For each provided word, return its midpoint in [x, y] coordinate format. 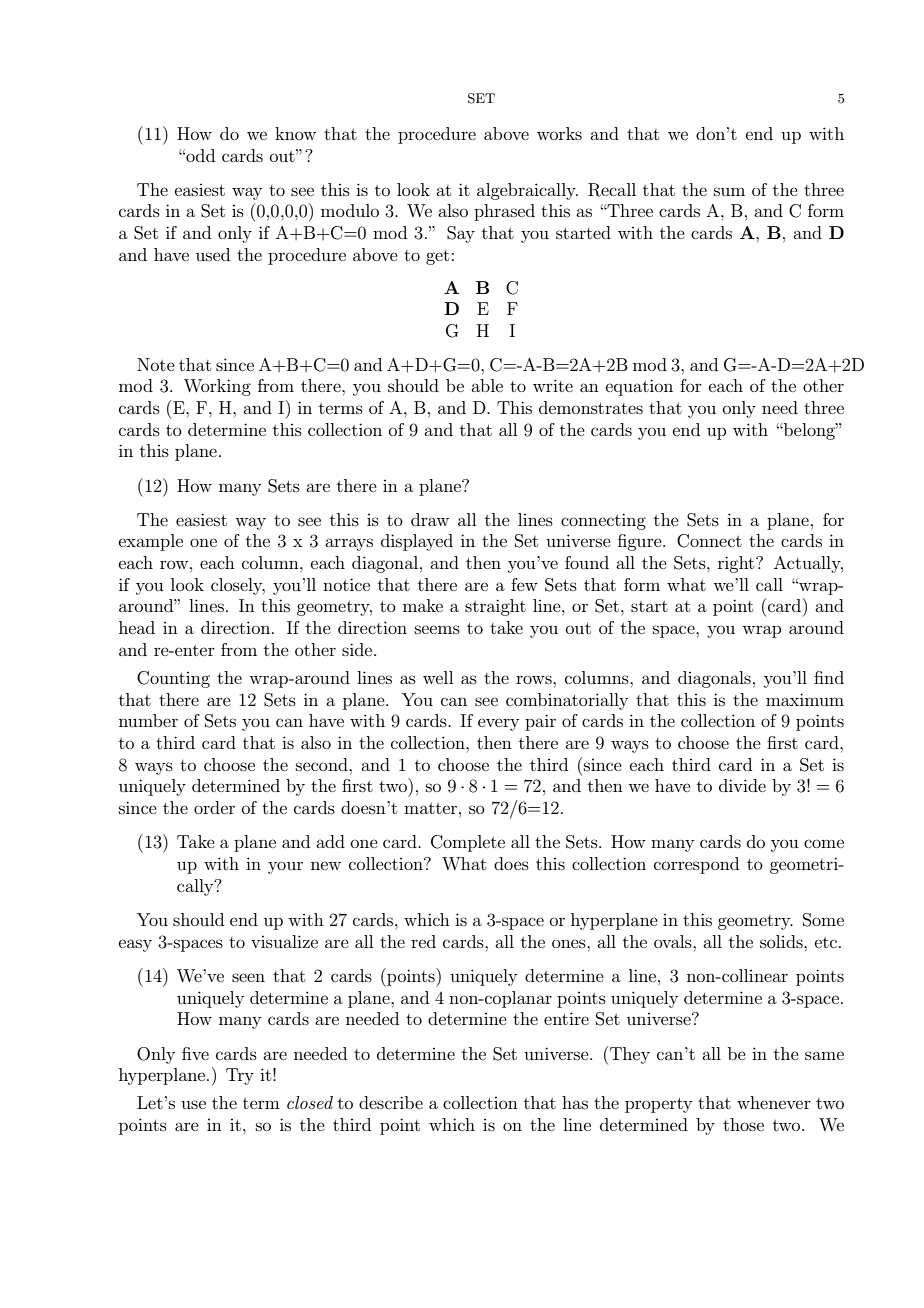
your [285, 867]
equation [639, 387]
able [487, 385]
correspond [696, 865]
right [737, 564]
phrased [504, 212]
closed [310, 1102]
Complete [468, 843]
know [295, 133]
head [137, 627]
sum [729, 191]
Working [217, 387]
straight [495, 607]
